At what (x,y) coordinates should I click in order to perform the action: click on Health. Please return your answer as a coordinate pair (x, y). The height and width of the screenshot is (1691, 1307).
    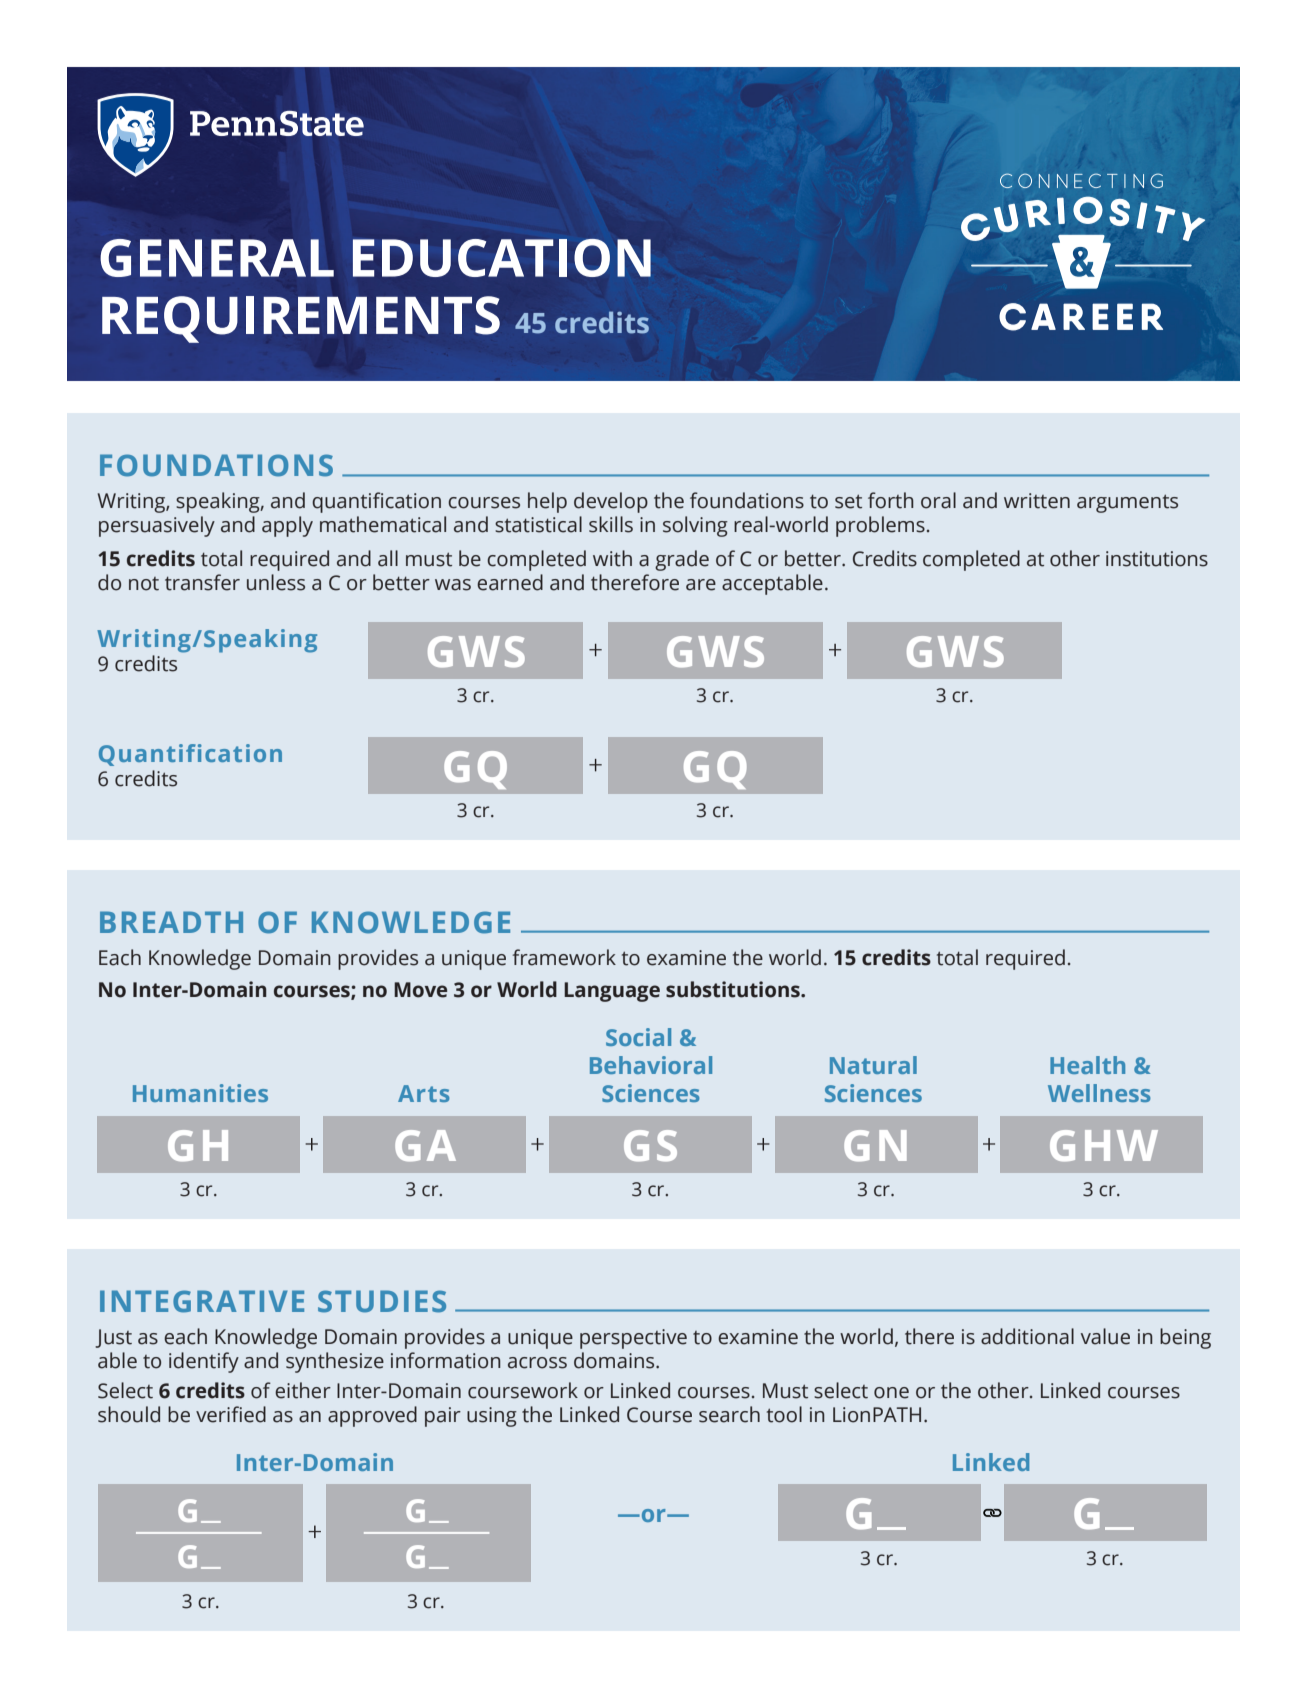
    Looking at the image, I should click on (1087, 1065).
